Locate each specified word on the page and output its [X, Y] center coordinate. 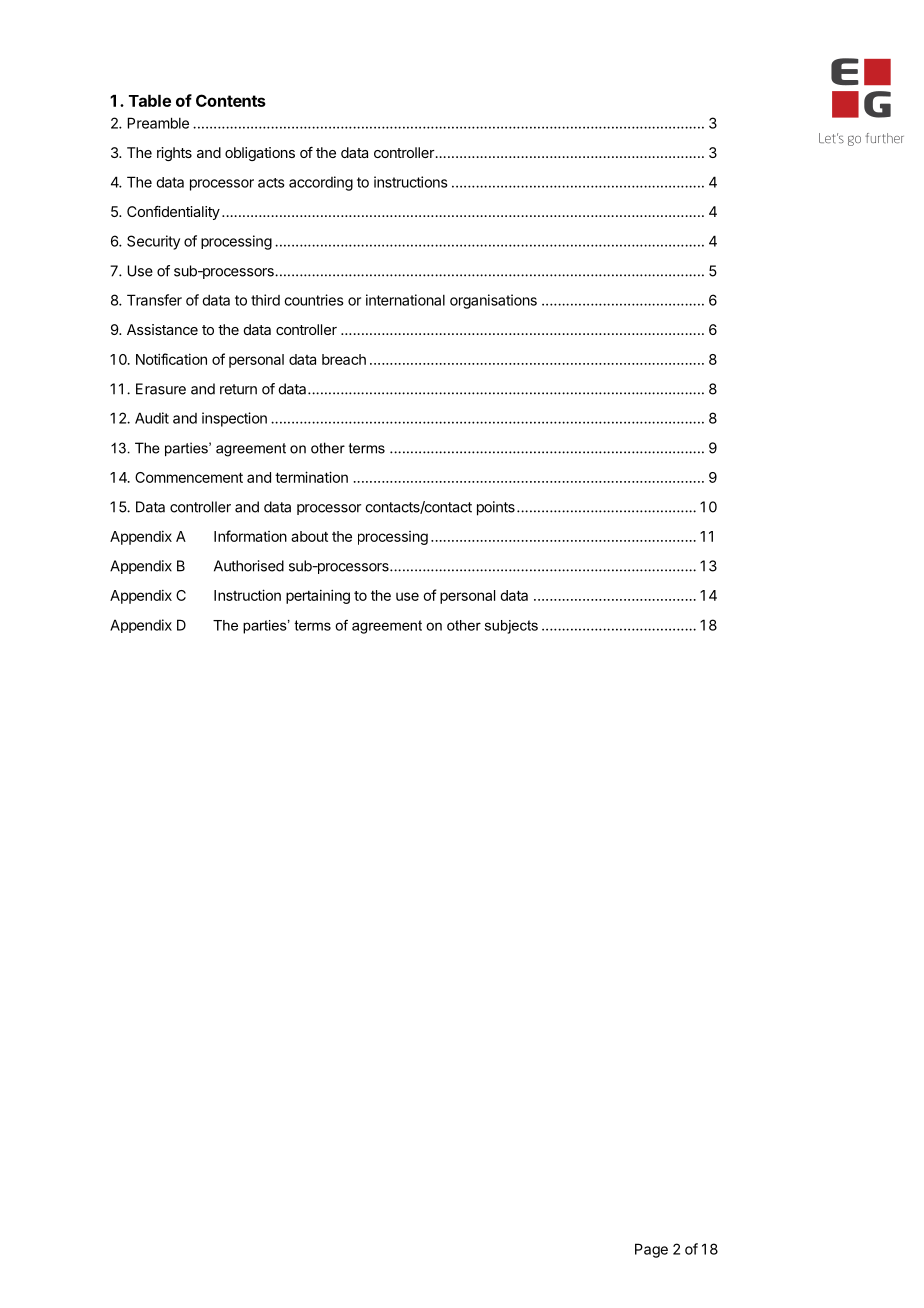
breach [344, 359]
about [309, 536]
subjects [511, 627]
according [321, 183]
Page [651, 1250]
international [405, 300]
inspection [234, 419]
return [238, 389]
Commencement [189, 477]
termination [311, 477]
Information [250, 536]
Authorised [249, 566]
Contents [231, 100]
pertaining [318, 596]
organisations [493, 301]
